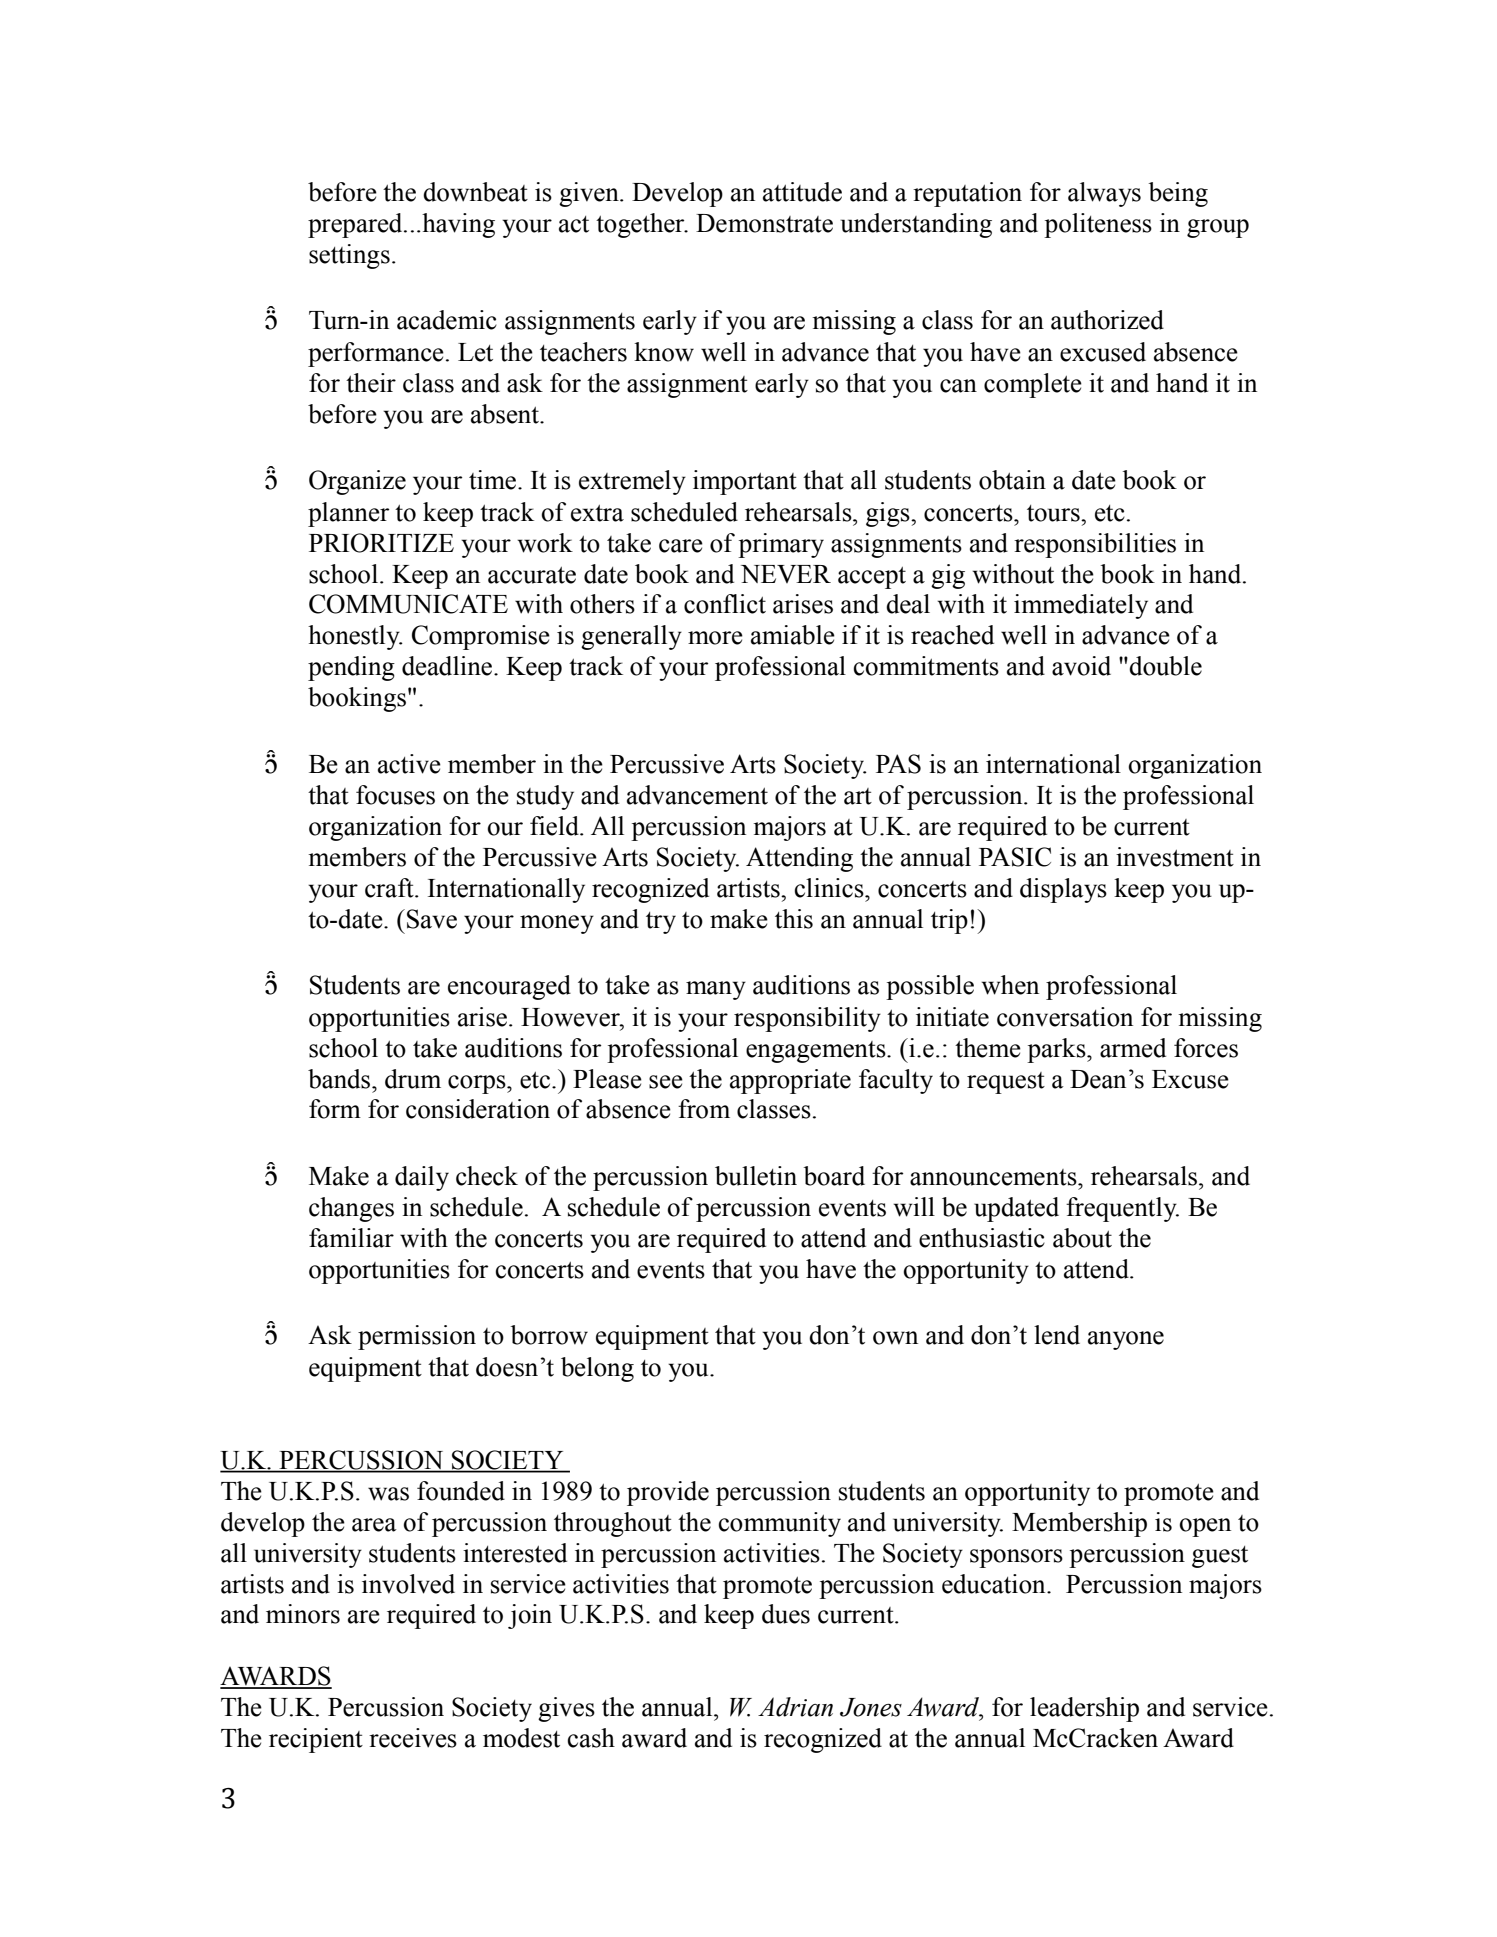 This page has height=1937, width=1497. What do you see at coordinates (764, 223) in the page?
I see `Demonstrate` at bounding box center [764, 223].
